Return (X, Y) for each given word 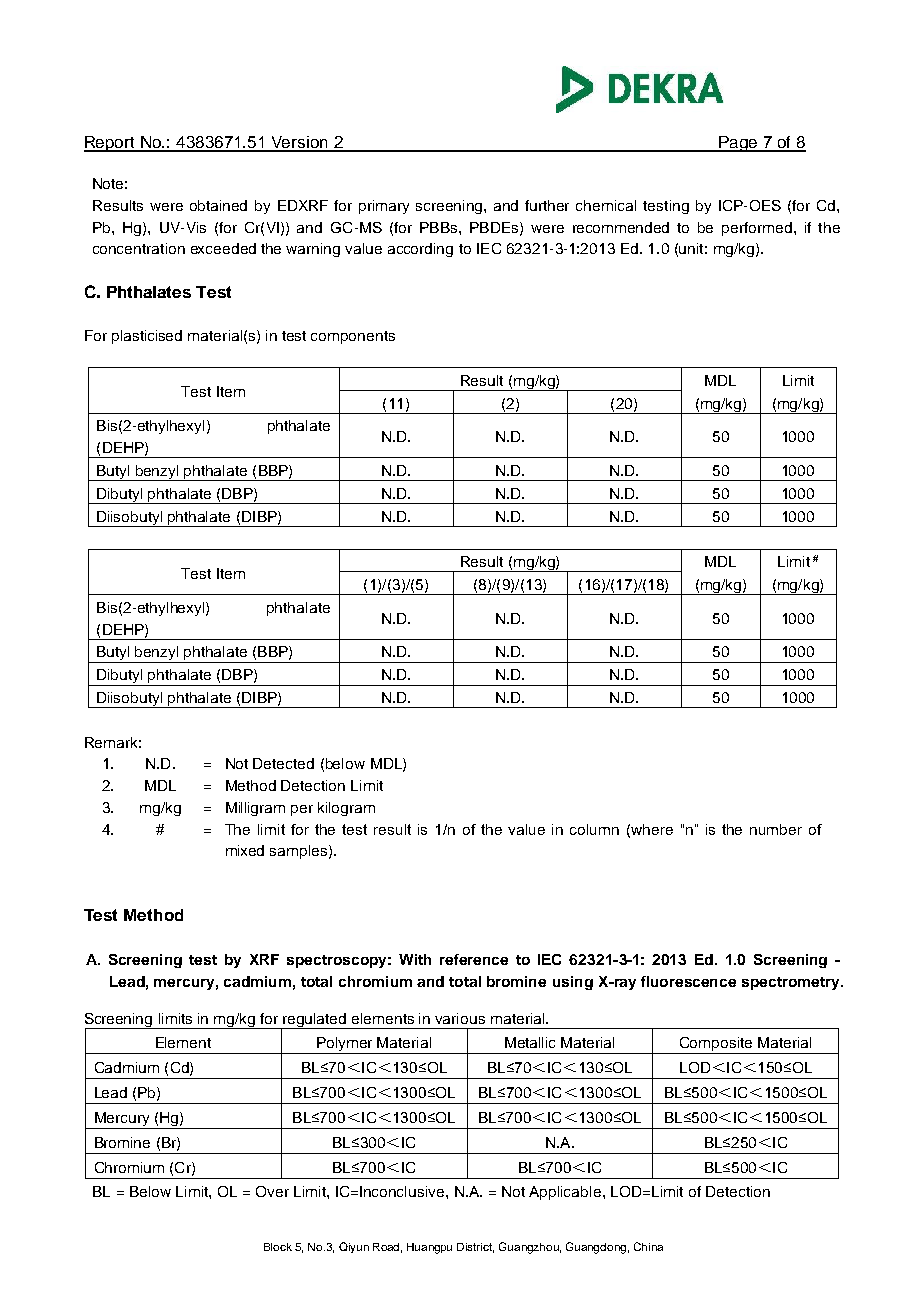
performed (757, 229)
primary (384, 207)
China (648, 1246)
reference (474, 959)
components (353, 337)
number (776, 829)
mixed (245, 850)
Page (738, 144)
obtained (218, 205)
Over (272, 1191)
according (420, 250)
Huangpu (429, 1248)
